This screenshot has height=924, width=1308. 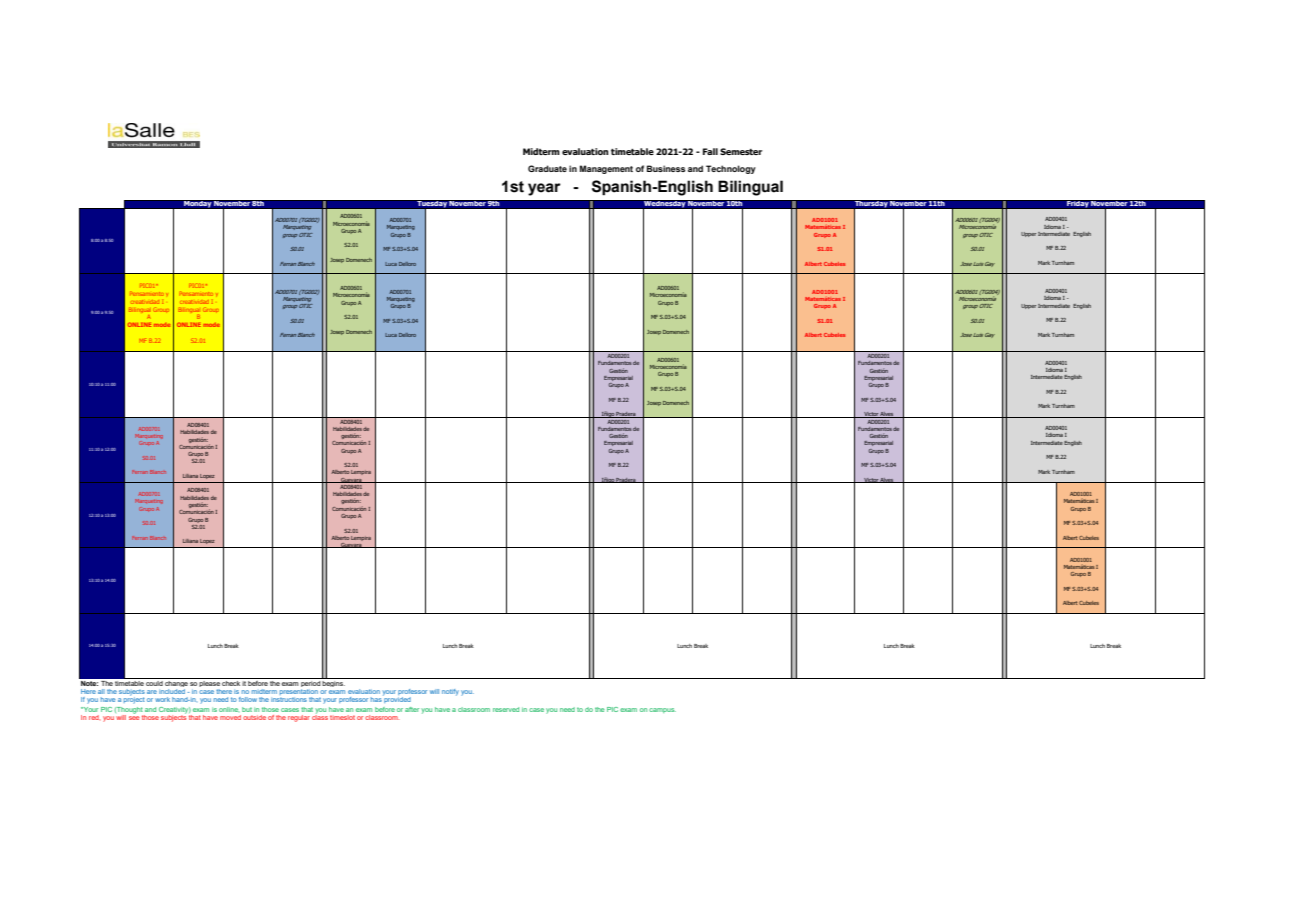 What do you see at coordinates (606, 169) in the screenshot?
I see `Management` at bounding box center [606, 169].
